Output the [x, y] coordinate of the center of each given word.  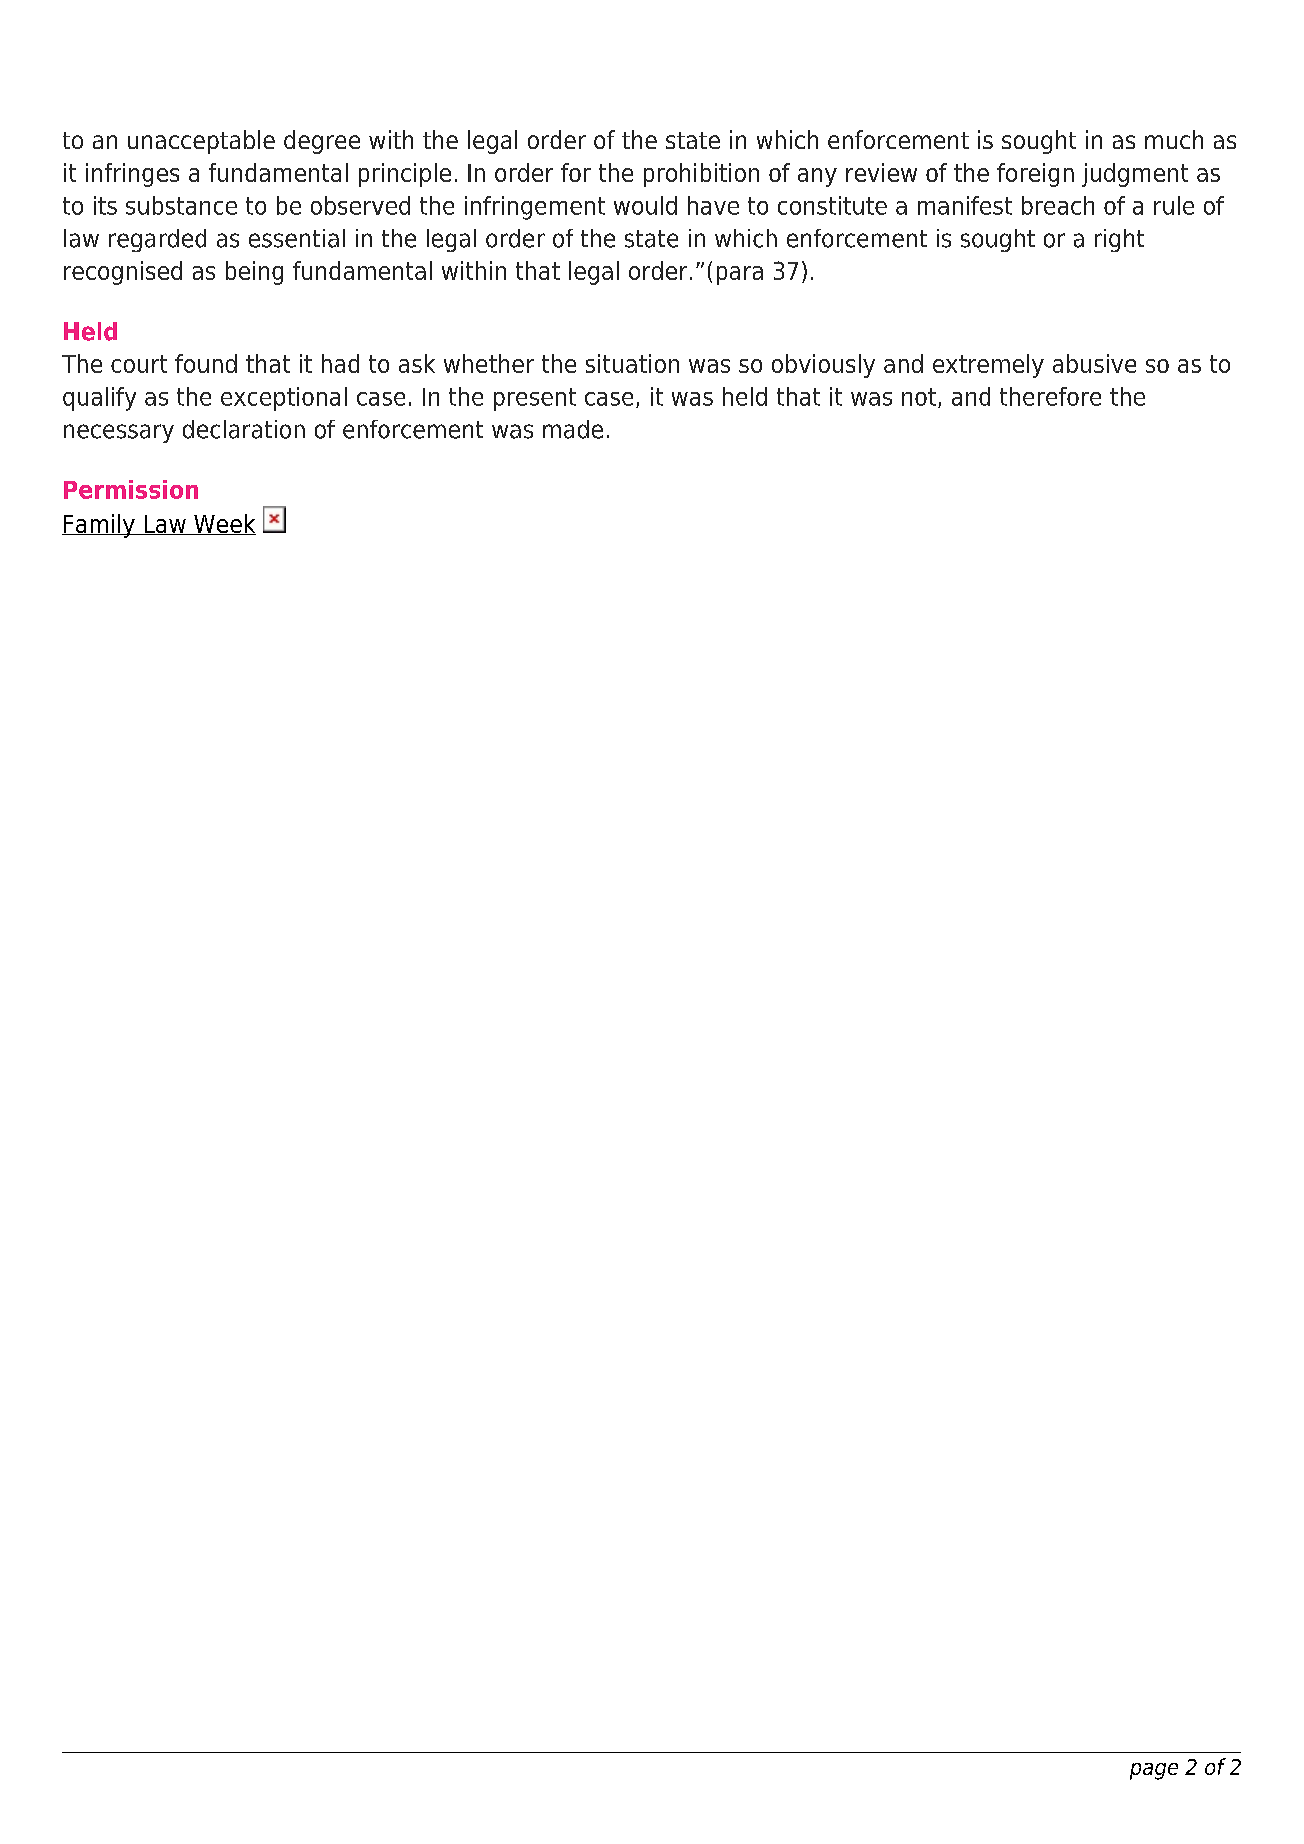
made [573, 429]
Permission [131, 489]
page [1154, 1771]
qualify [99, 399]
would [645, 205]
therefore [1050, 396]
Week [224, 524]
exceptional [284, 399]
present [535, 399]
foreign [1035, 175]
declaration [244, 429]
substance [181, 205]
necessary [119, 433]
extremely [988, 366]
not [919, 397]
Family [99, 526]
